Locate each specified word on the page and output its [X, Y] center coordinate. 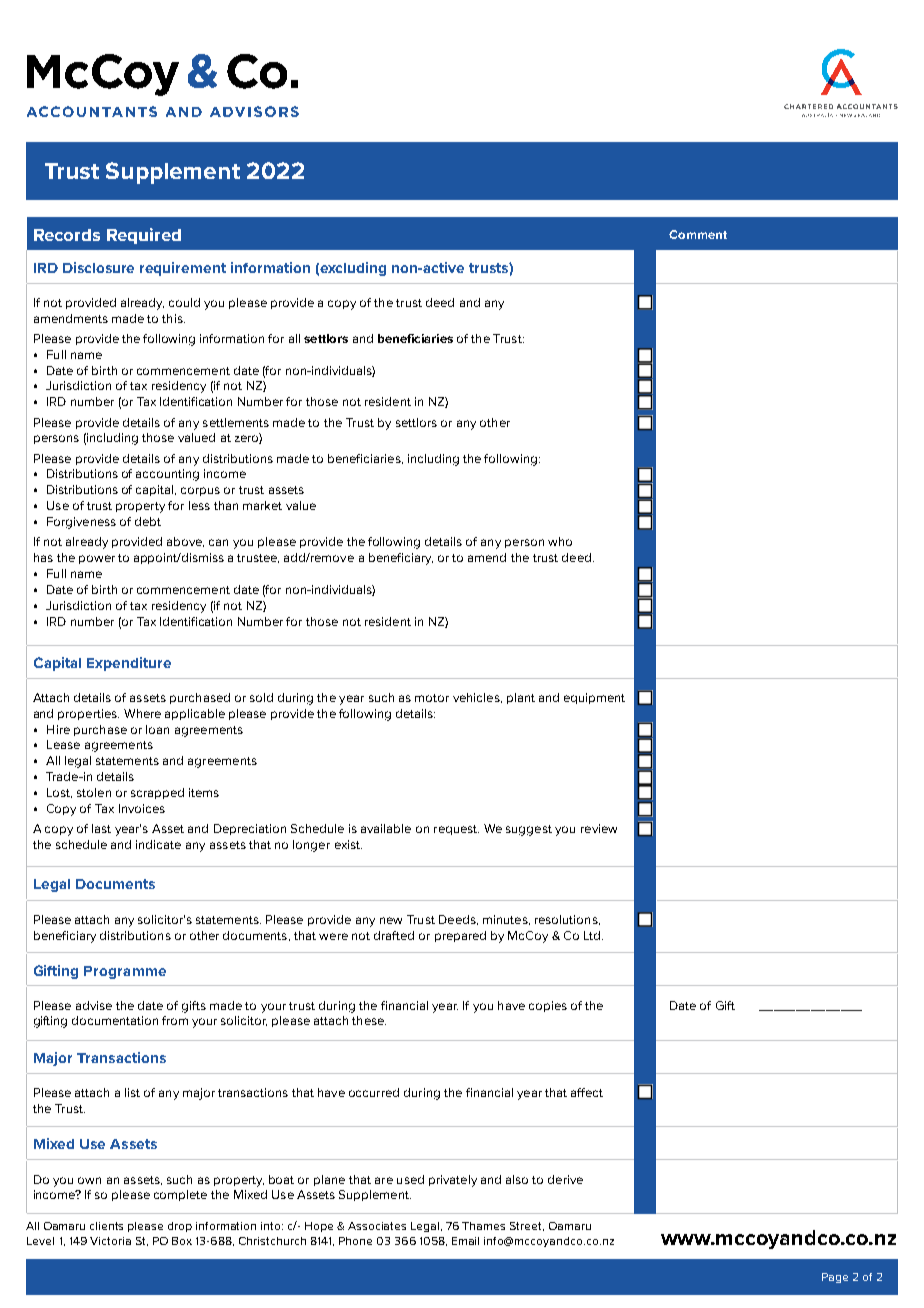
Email [465, 1241]
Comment [698, 234]
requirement [183, 269]
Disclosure [98, 267]
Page [835, 1278]
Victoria [110, 1241]
